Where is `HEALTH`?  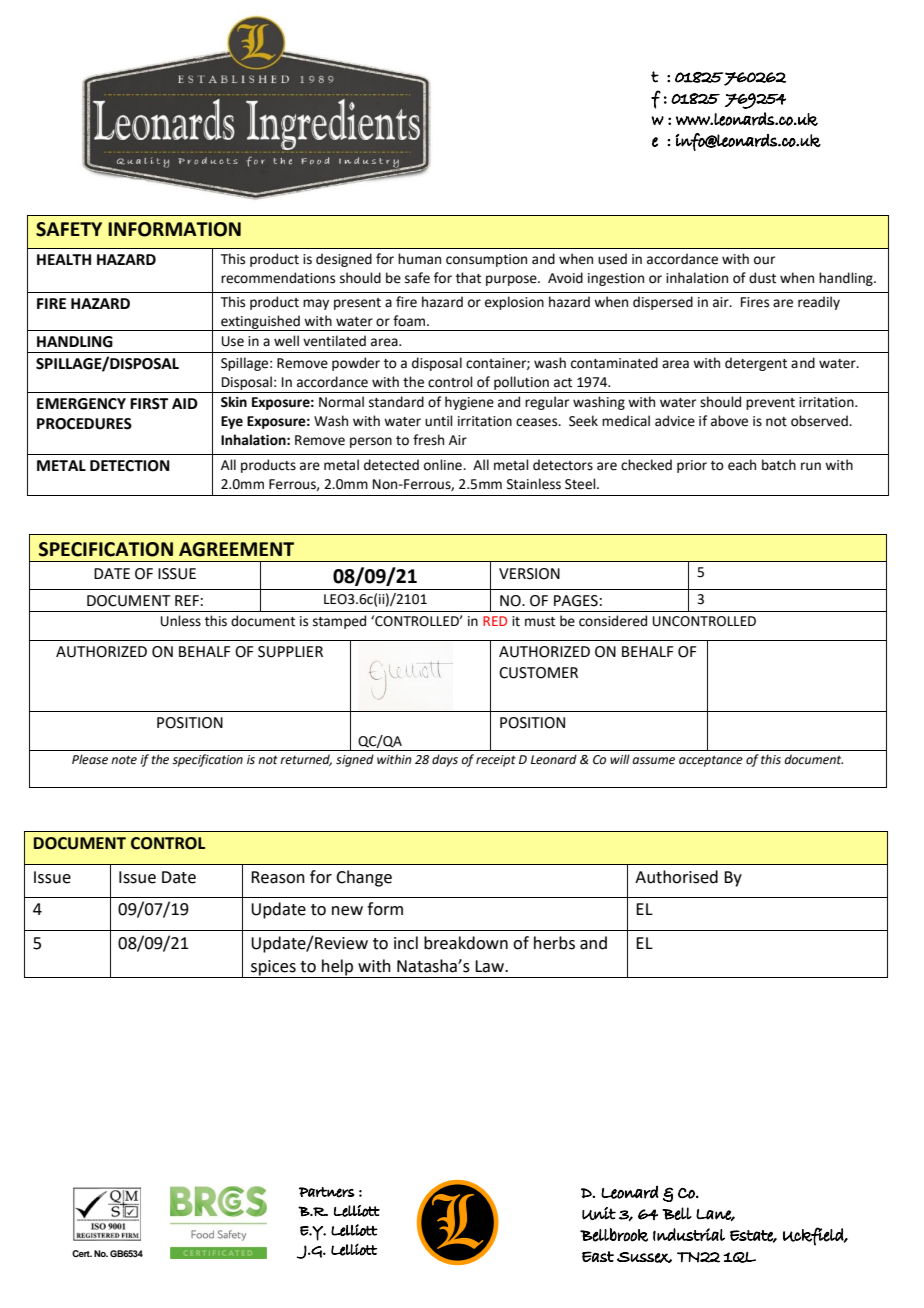
HEALTH is located at coordinates (64, 259).
